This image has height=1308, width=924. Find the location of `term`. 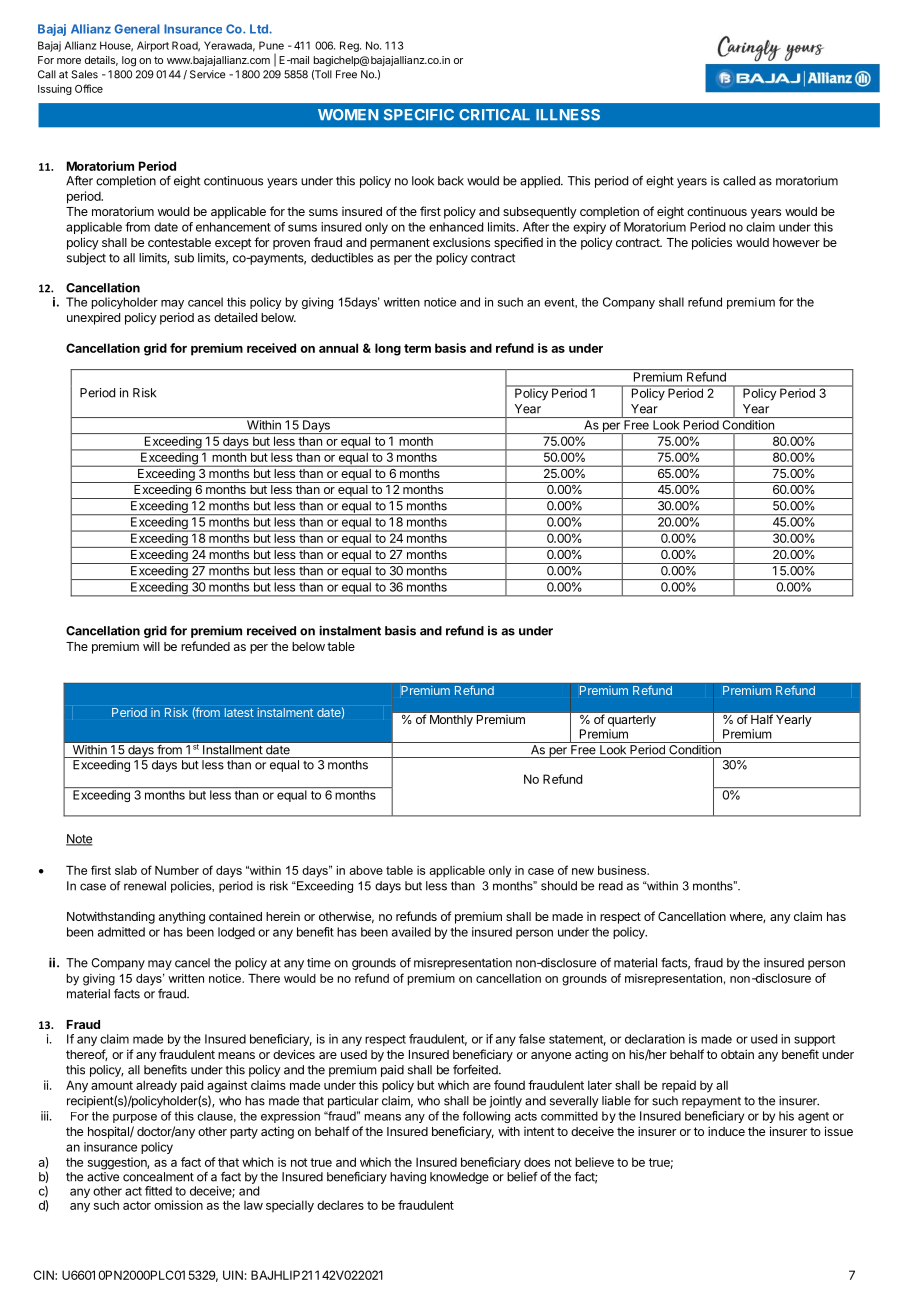

term is located at coordinates (417, 348).
